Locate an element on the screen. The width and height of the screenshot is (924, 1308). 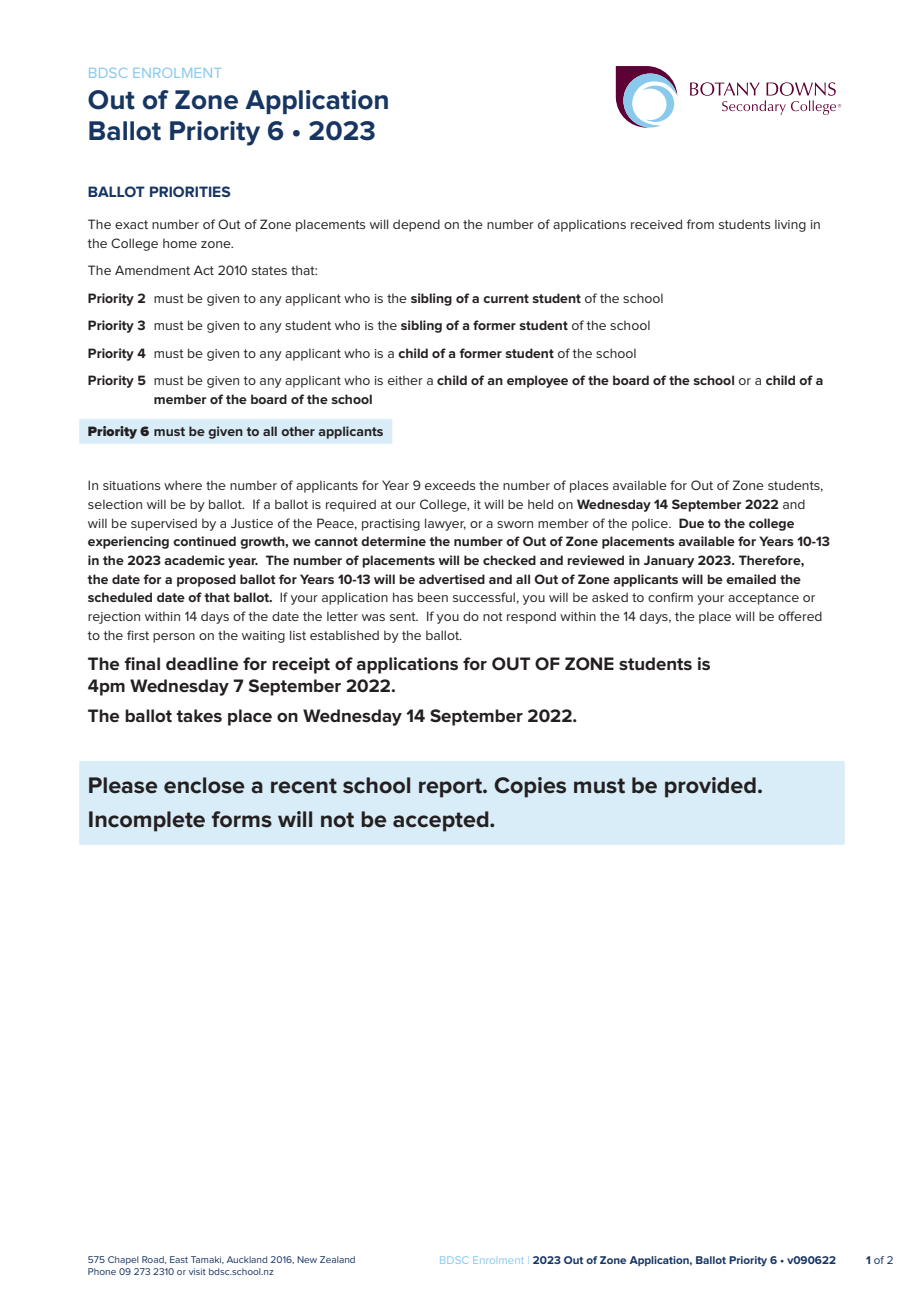
Copies is located at coordinates (530, 787).
